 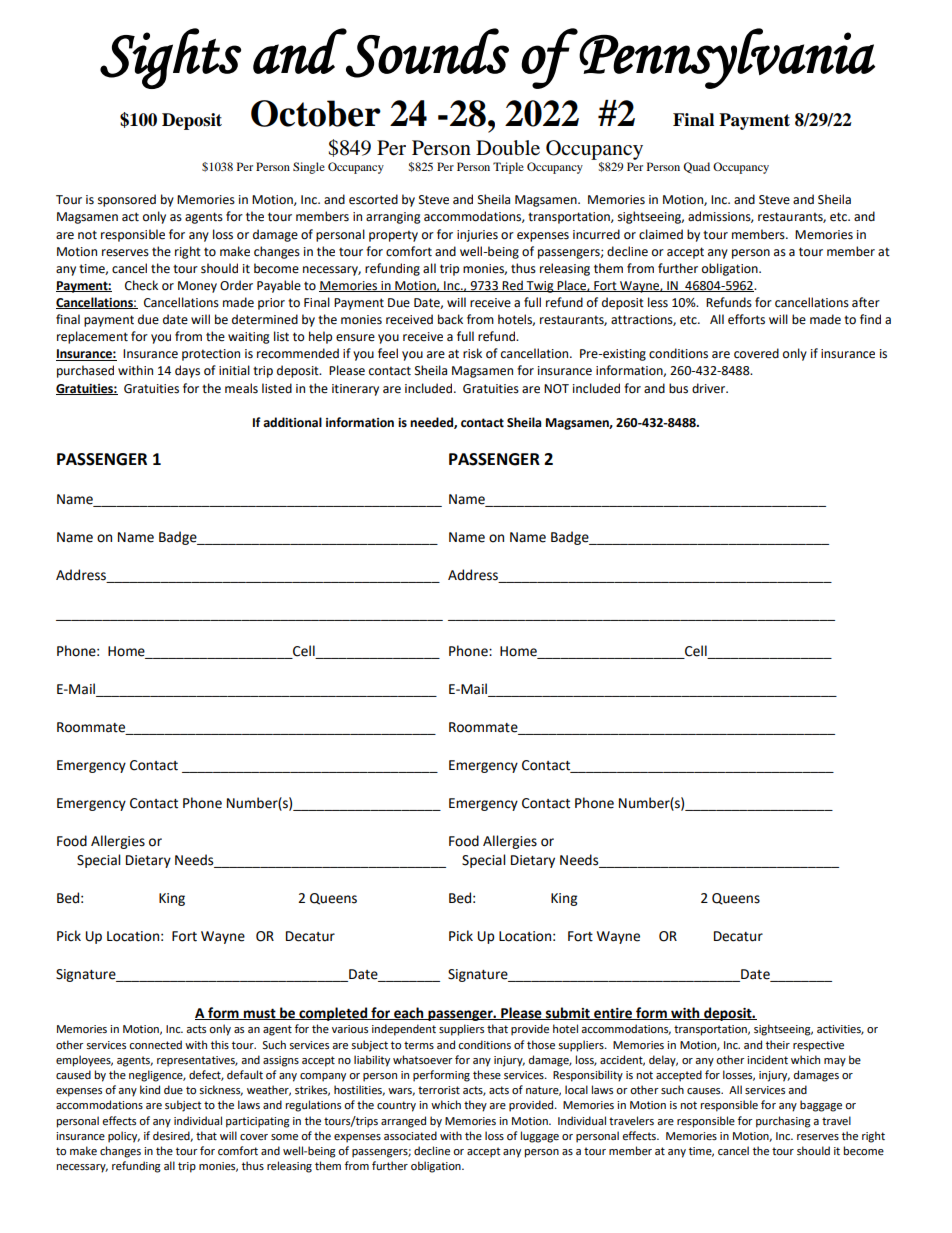 What do you see at coordinates (426, 53) in the page?
I see `Sounds` at bounding box center [426, 53].
